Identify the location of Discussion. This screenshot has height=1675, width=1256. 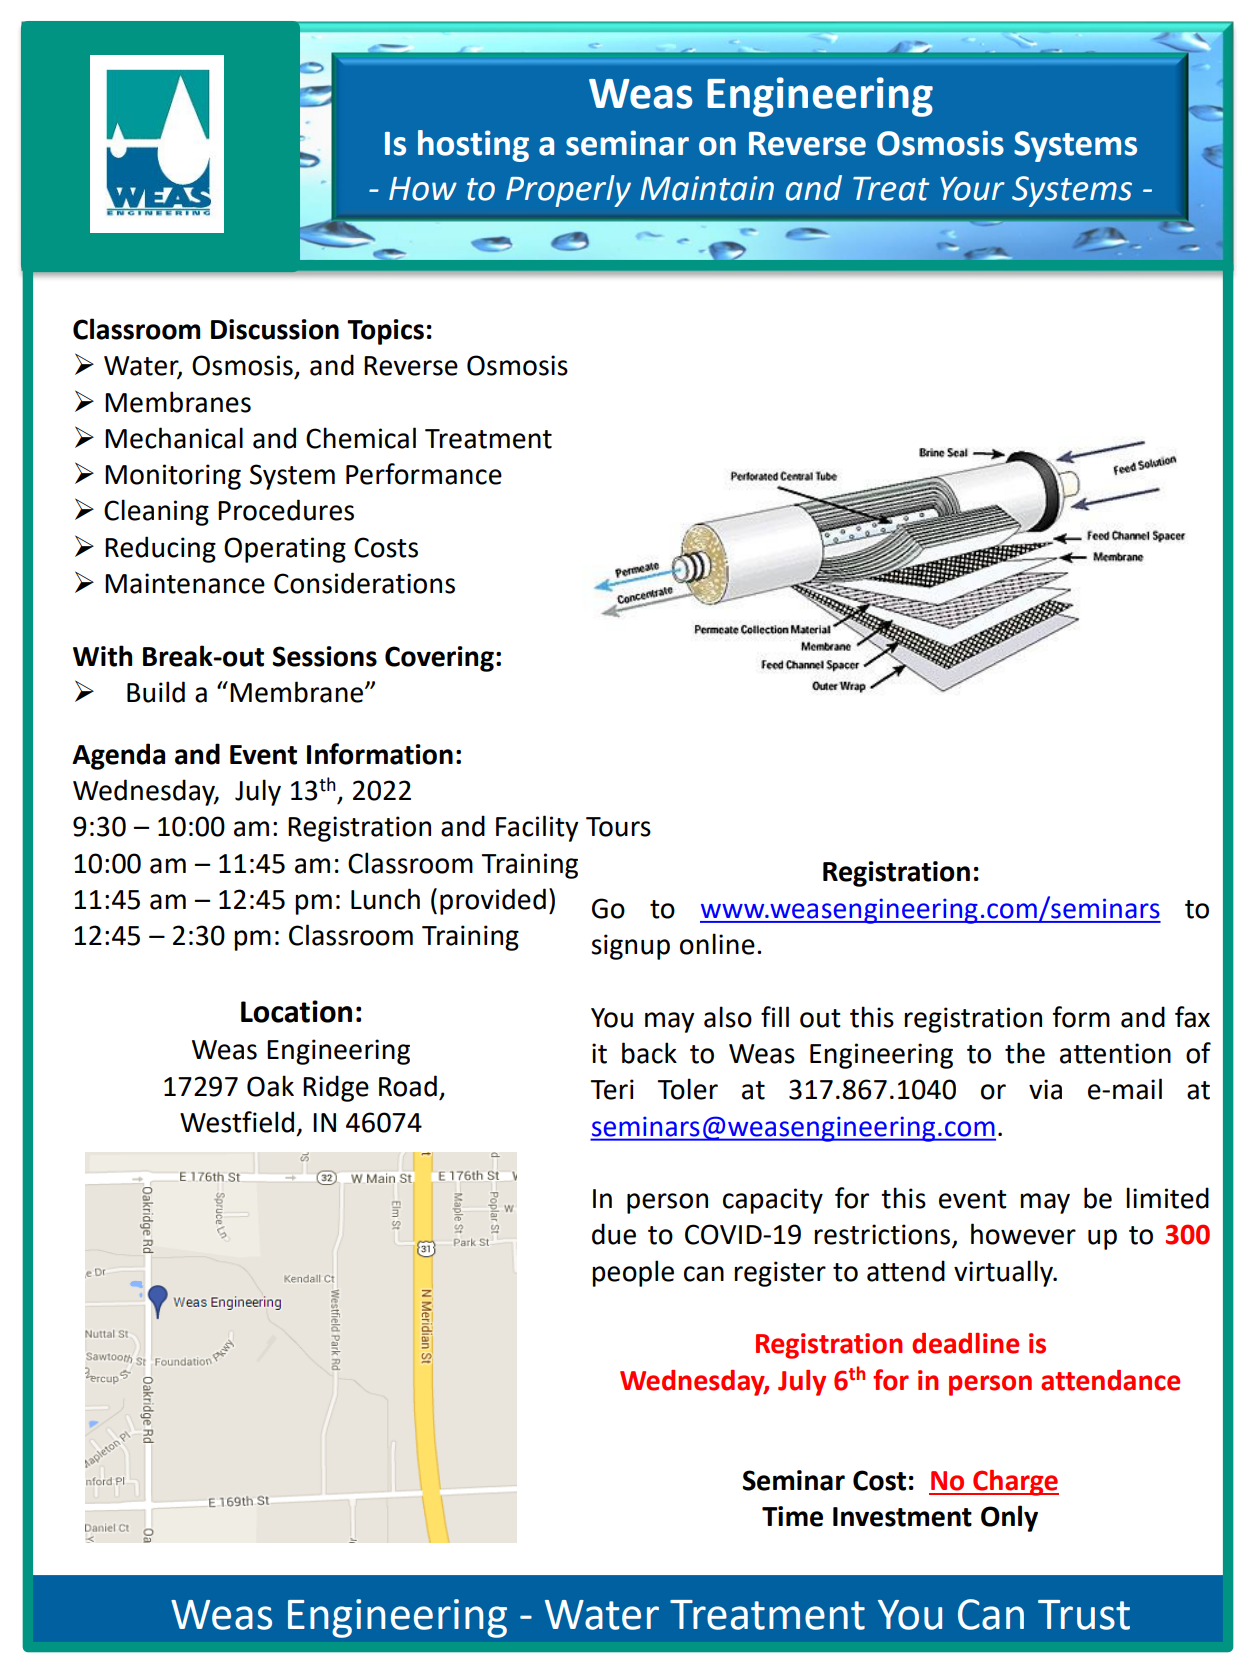
(275, 329).
